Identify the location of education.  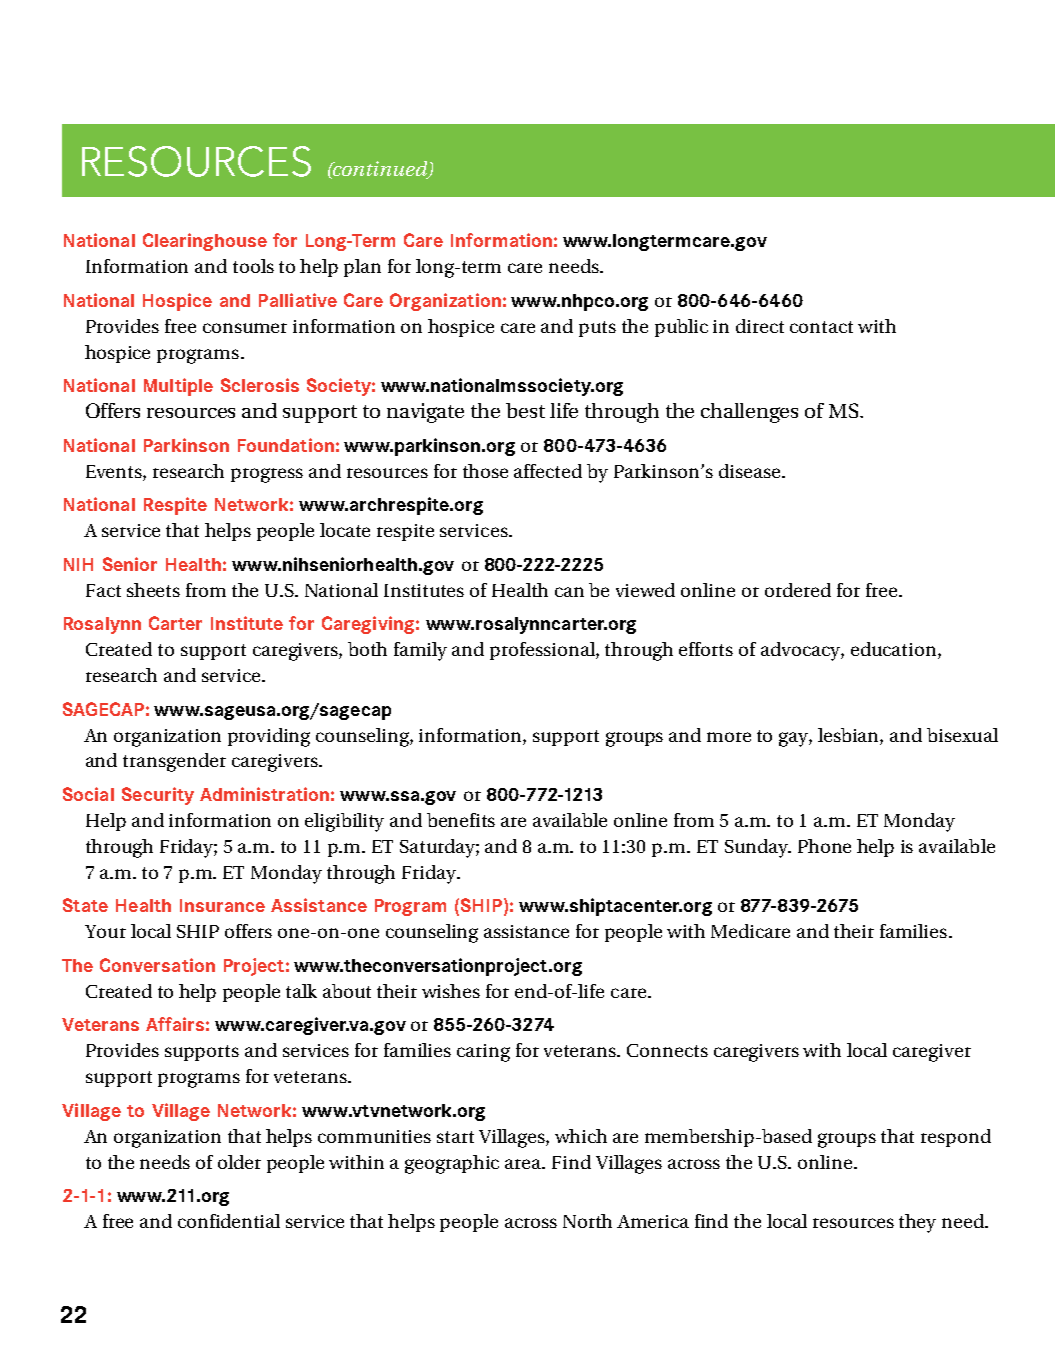
(895, 650).
